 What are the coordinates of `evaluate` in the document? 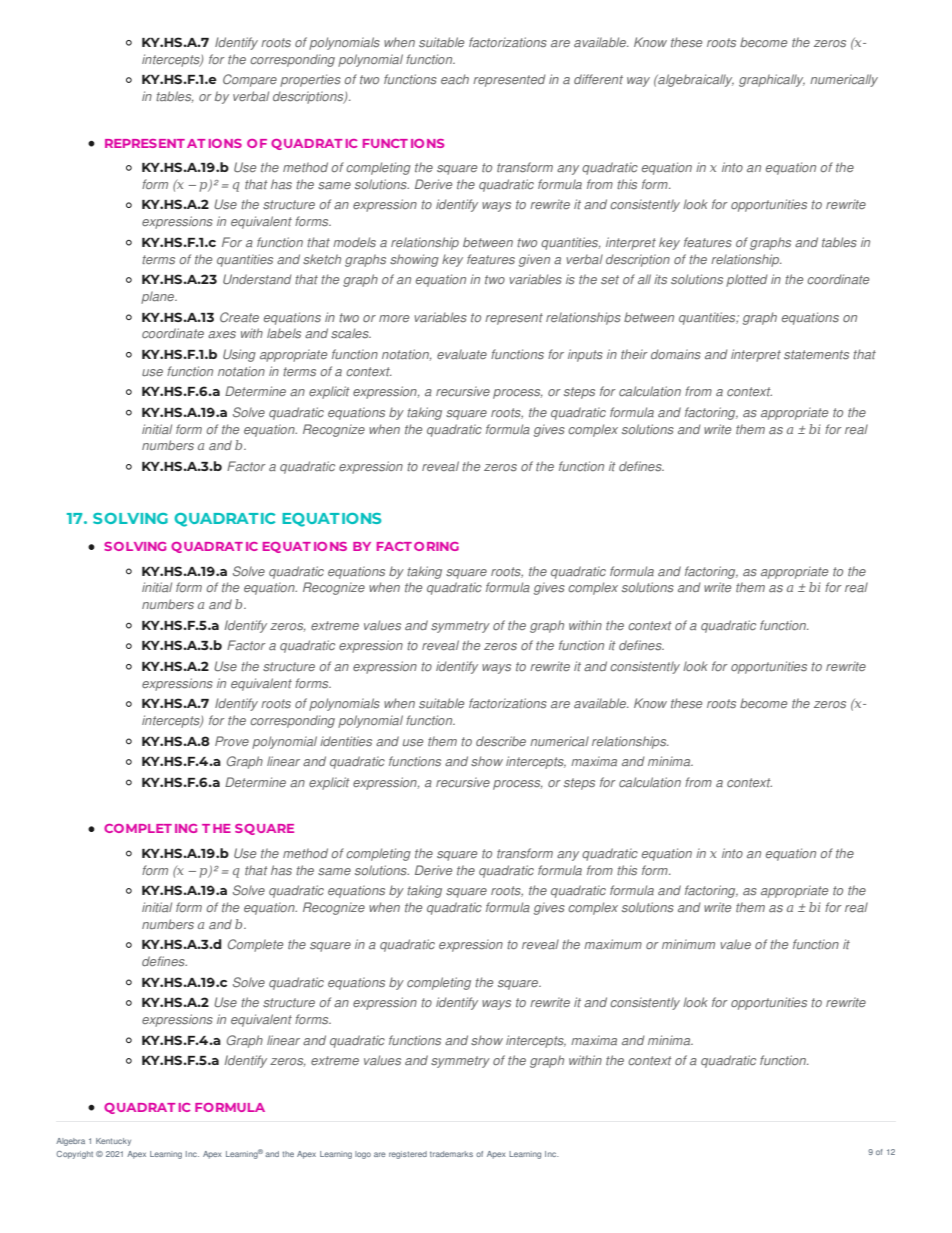 It's located at (462, 354).
